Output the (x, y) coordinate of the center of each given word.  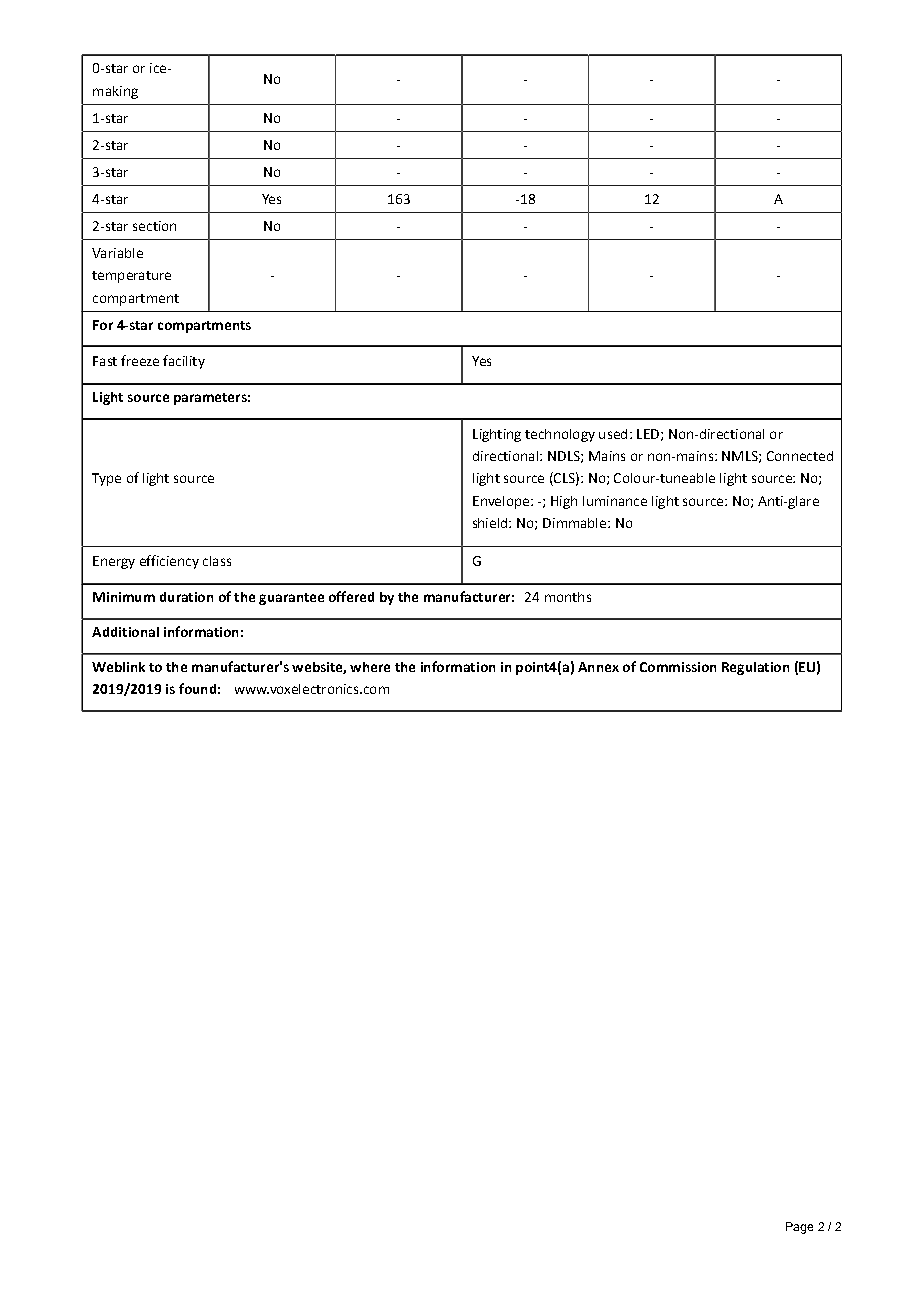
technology (560, 435)
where (370, 667)
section (154, 226)
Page (799, 1228)
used (613, 434)
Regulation (755, 668)
